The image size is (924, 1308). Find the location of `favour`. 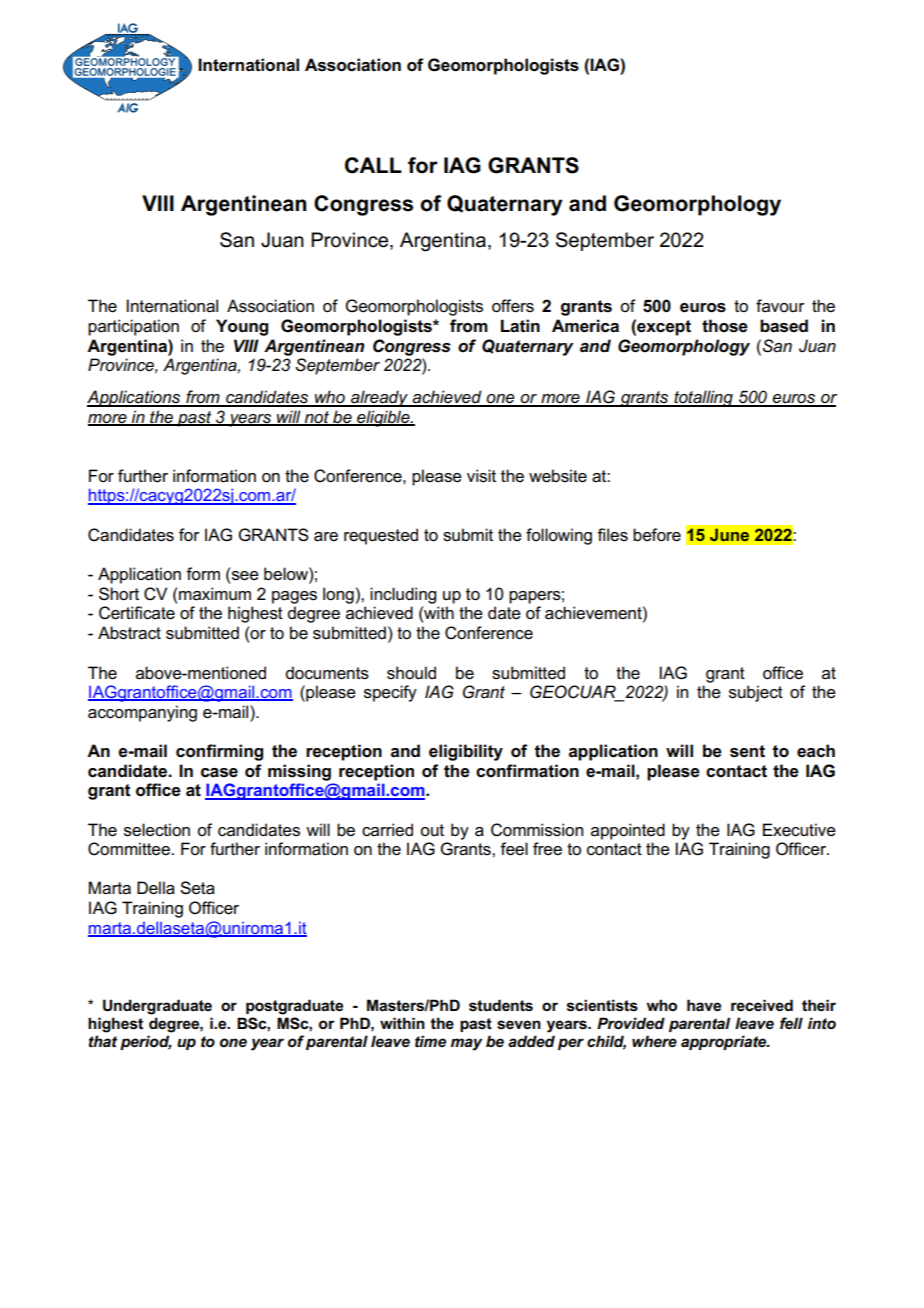

favour is located at coordinates (780, 305).
